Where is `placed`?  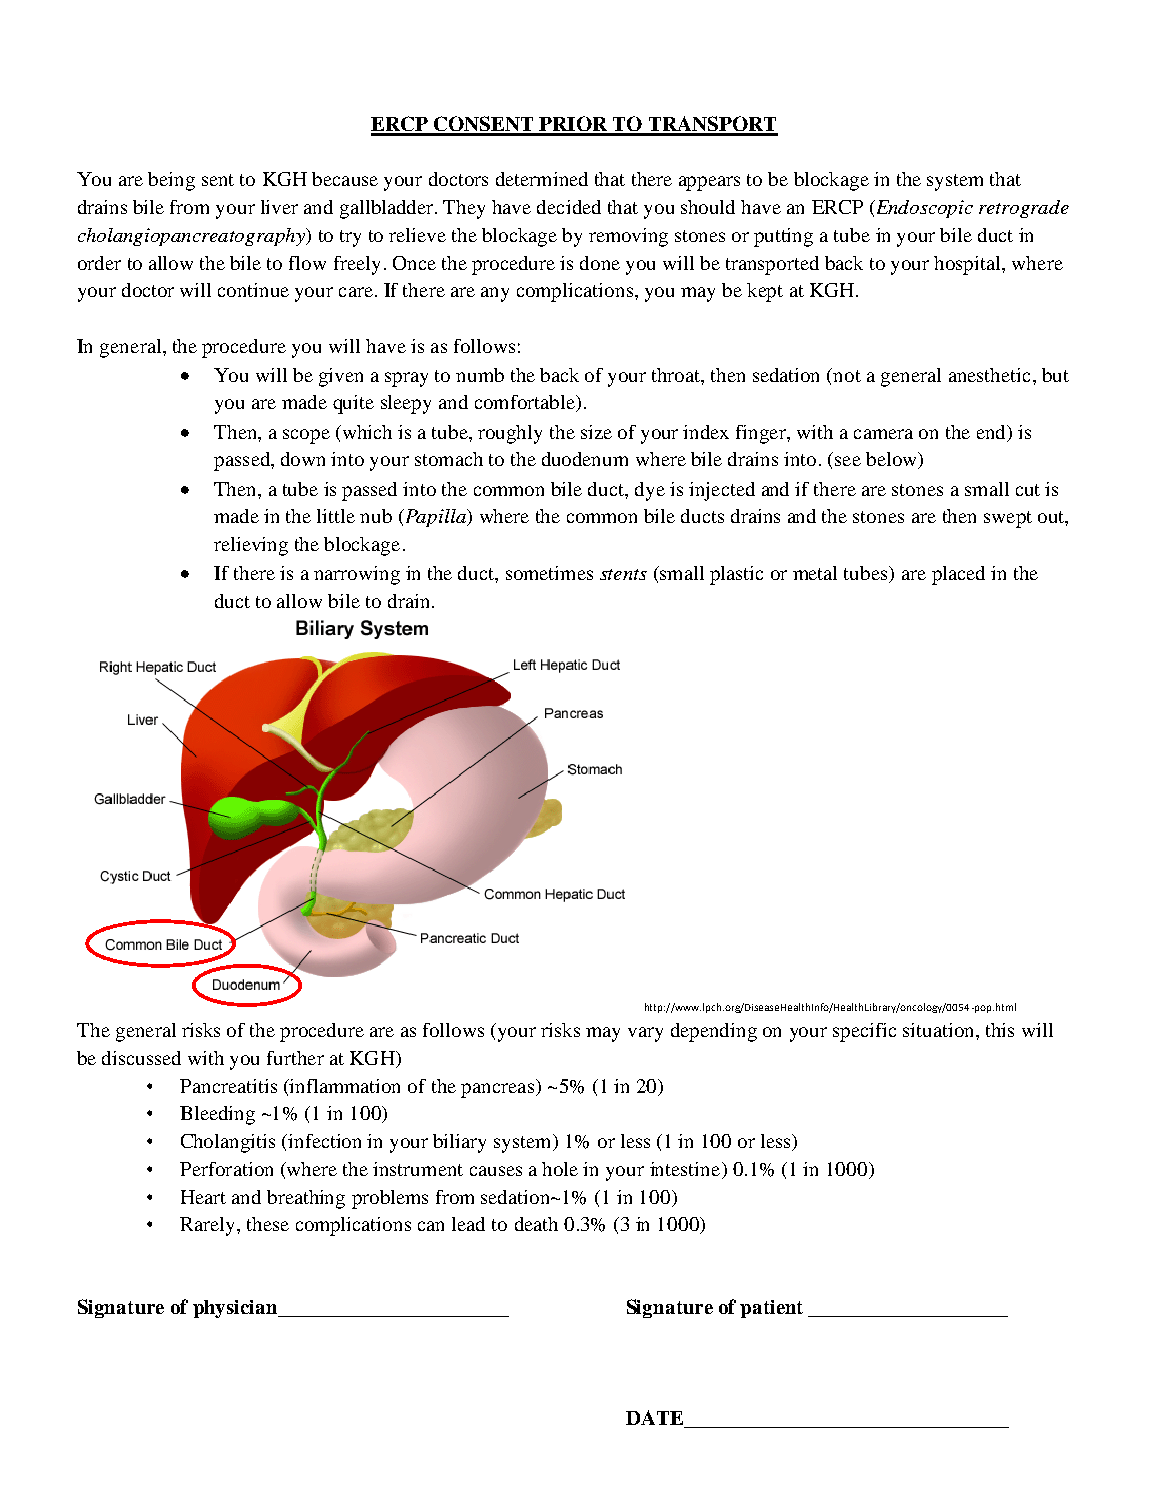
placed is located at coordinates (958, 575).
